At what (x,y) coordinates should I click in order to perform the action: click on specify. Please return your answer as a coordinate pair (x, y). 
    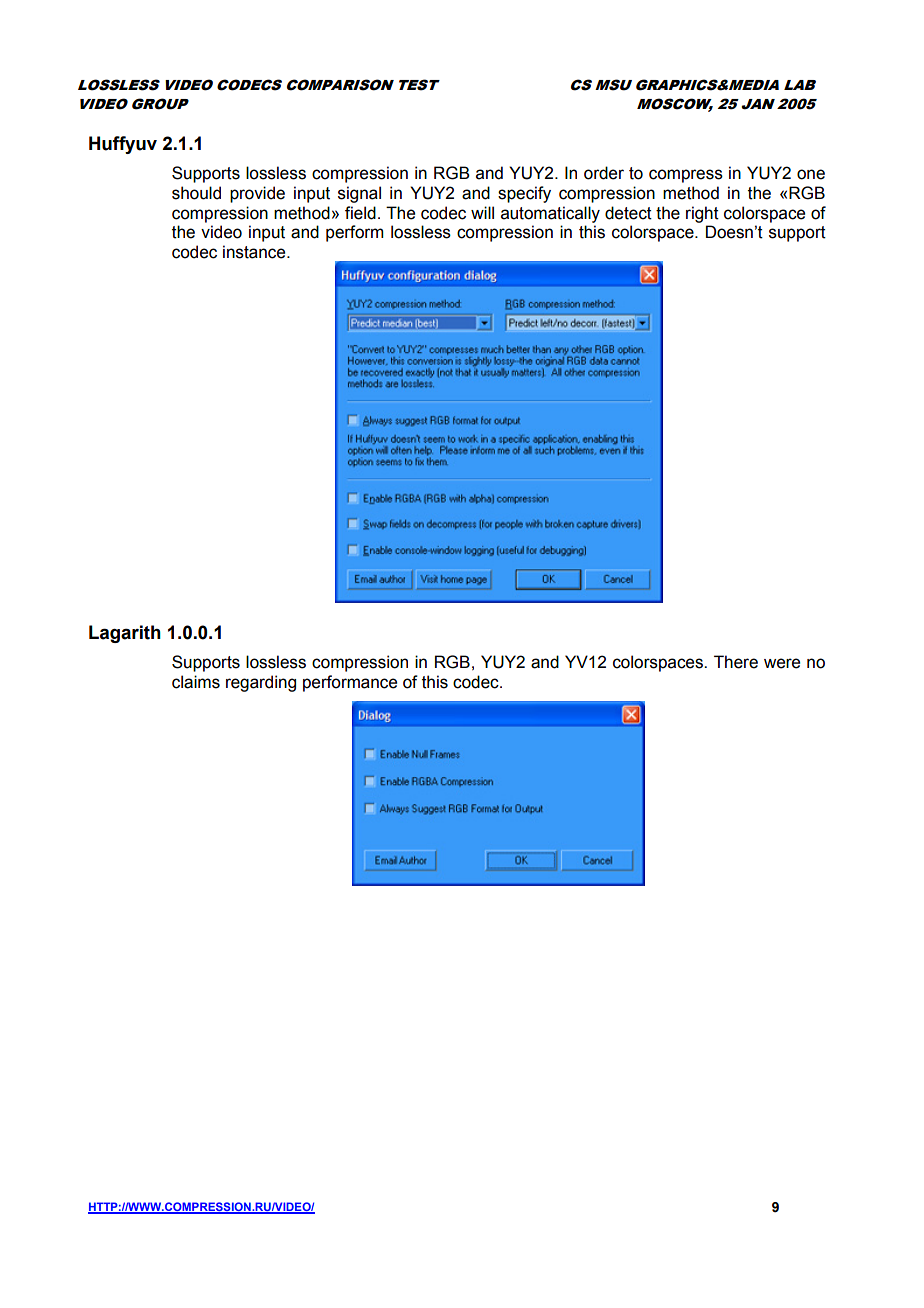
    Looking at the image, I should click on (524, 194).
